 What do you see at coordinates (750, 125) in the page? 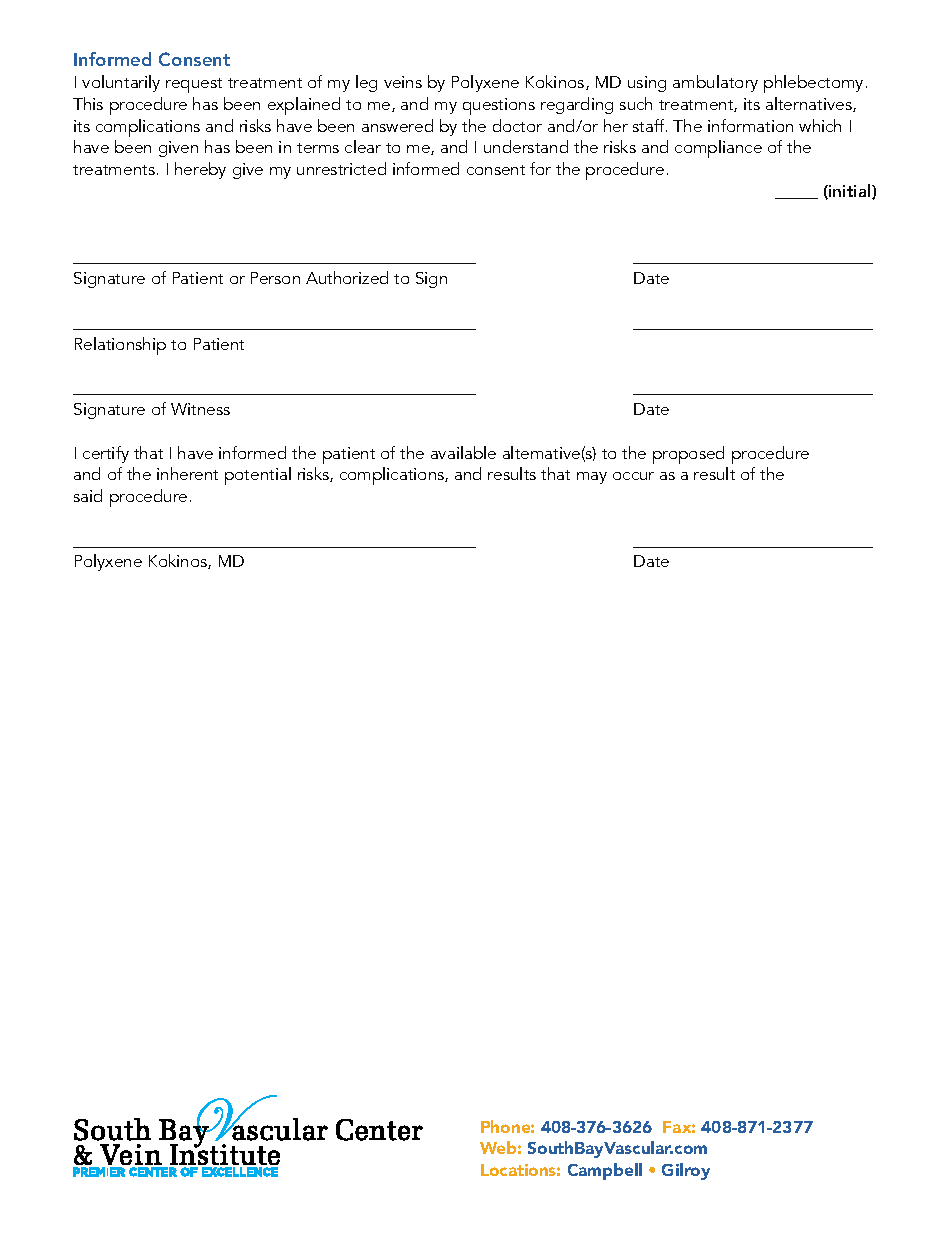
I see `information` at bounding box center [750, 125].
